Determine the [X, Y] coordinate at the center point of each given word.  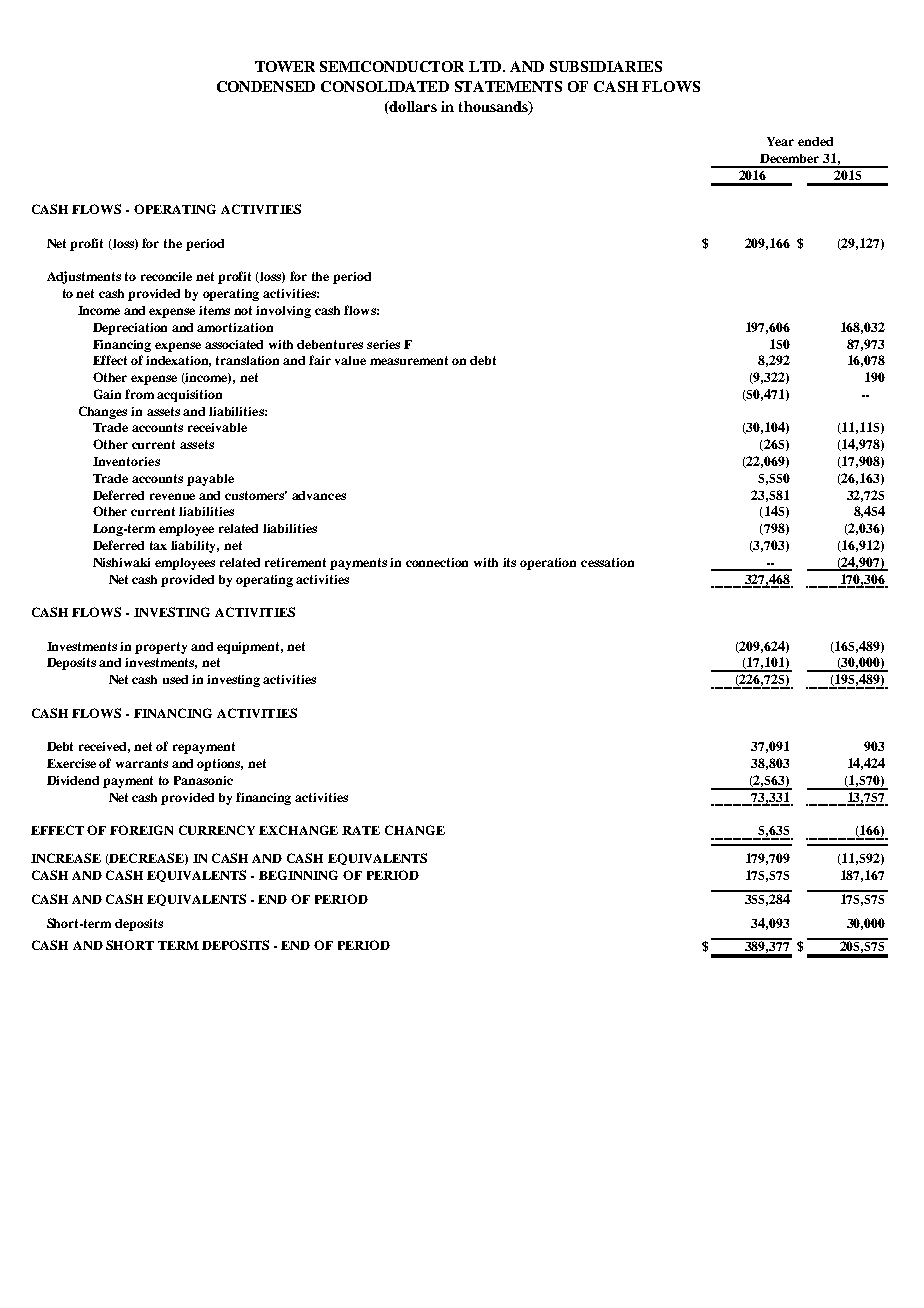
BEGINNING [298, 875]
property [161, 648]
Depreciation [130, 329]
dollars [412, 106]
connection [437, 562]
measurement [409, 360]
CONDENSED [266, 86]
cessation [607, 562]
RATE [361, 830]
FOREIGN [141, 830]
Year [780, 141]
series [383, 344]
